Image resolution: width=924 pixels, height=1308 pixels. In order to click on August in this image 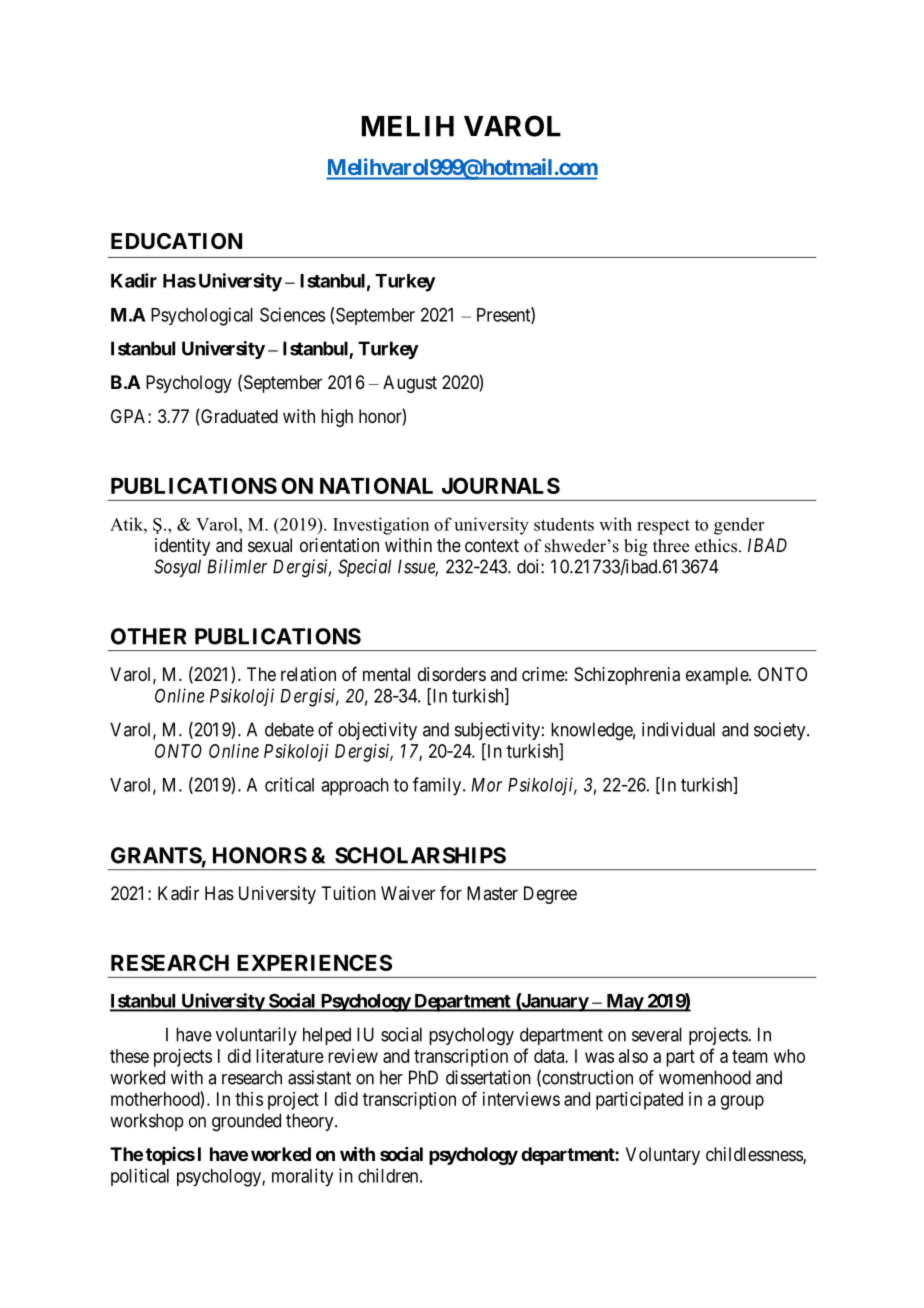, I will do `click(410, 384)`.
